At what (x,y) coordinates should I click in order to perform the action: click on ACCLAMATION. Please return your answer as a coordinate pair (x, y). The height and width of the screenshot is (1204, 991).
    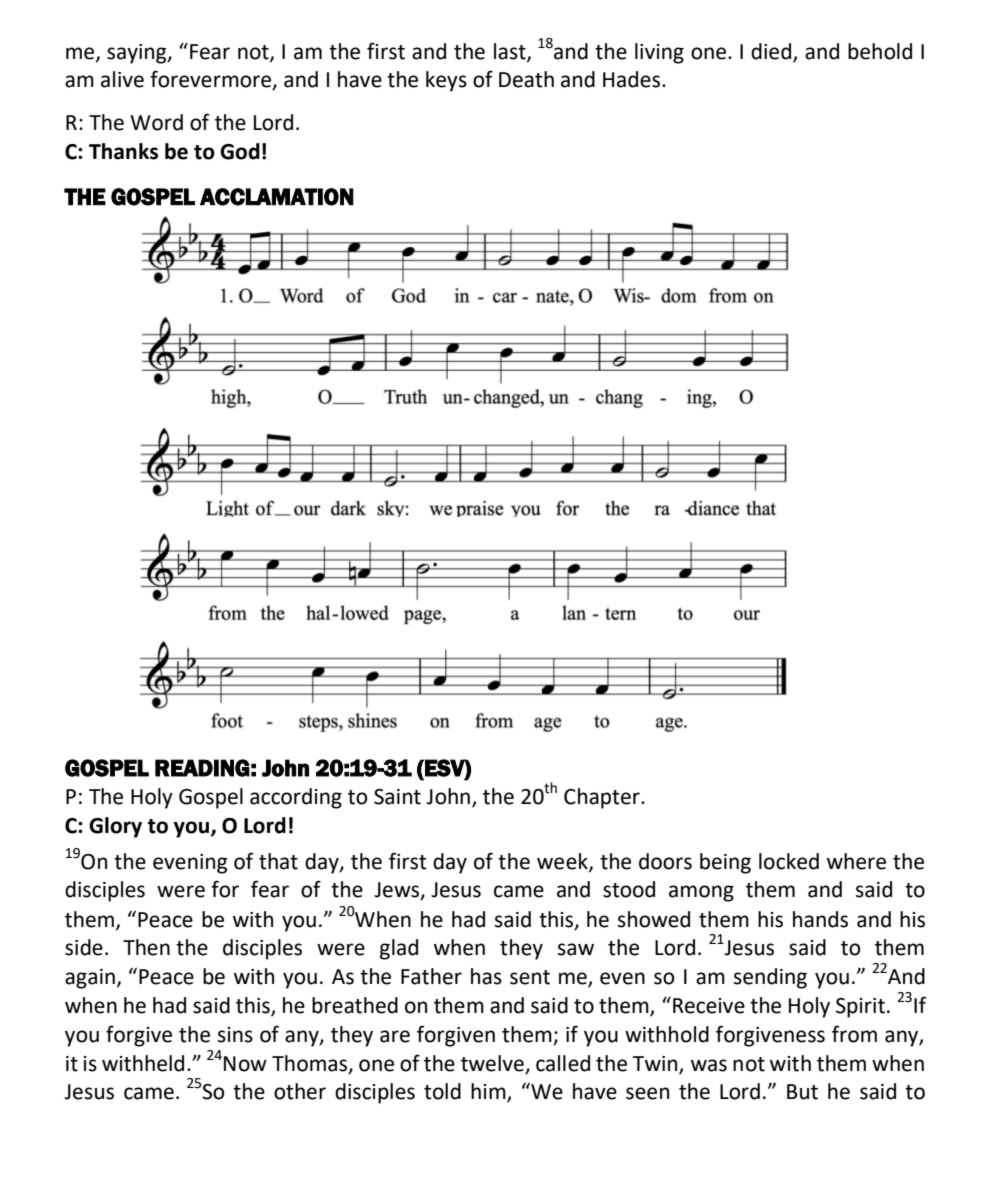
    Looking at the image, I should click on (277, 197).
